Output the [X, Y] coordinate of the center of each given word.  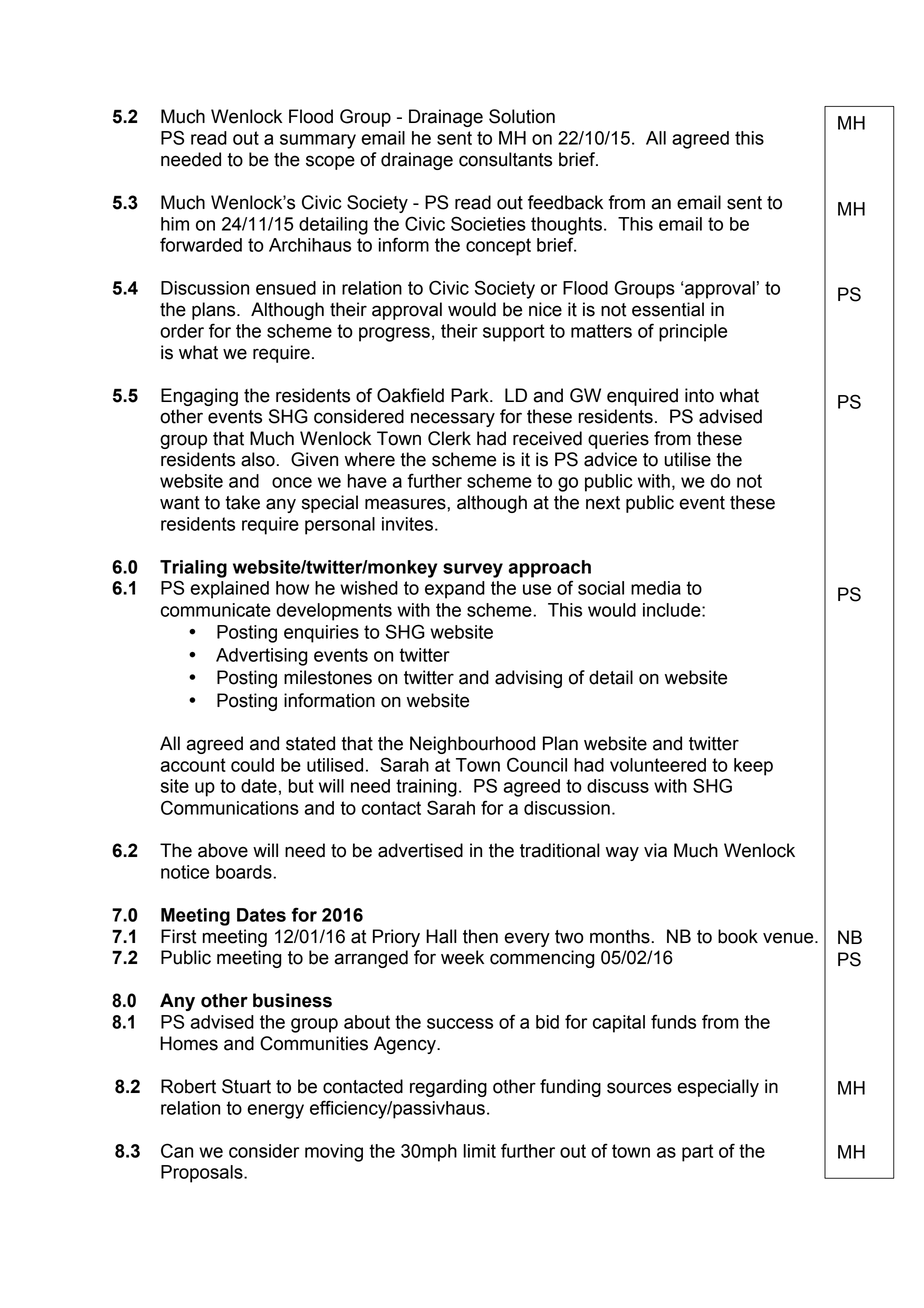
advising [528, 679]
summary [318, 141]
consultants [505, 159]
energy [275, 1111]
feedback [565, 202]
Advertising [262, 657]
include [673, 610]
